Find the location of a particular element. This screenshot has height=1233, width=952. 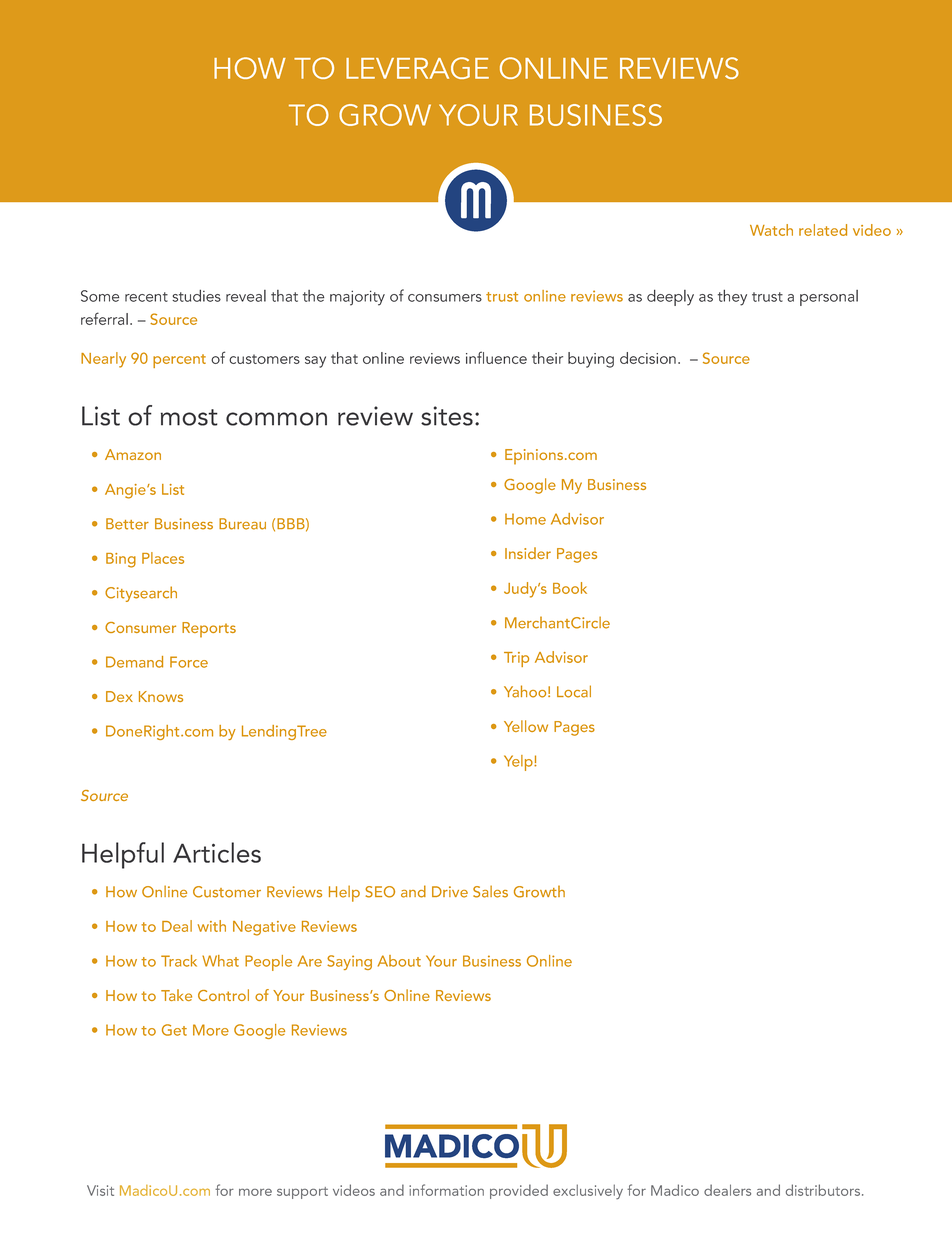

Book is located at coordinates (570, 588).
